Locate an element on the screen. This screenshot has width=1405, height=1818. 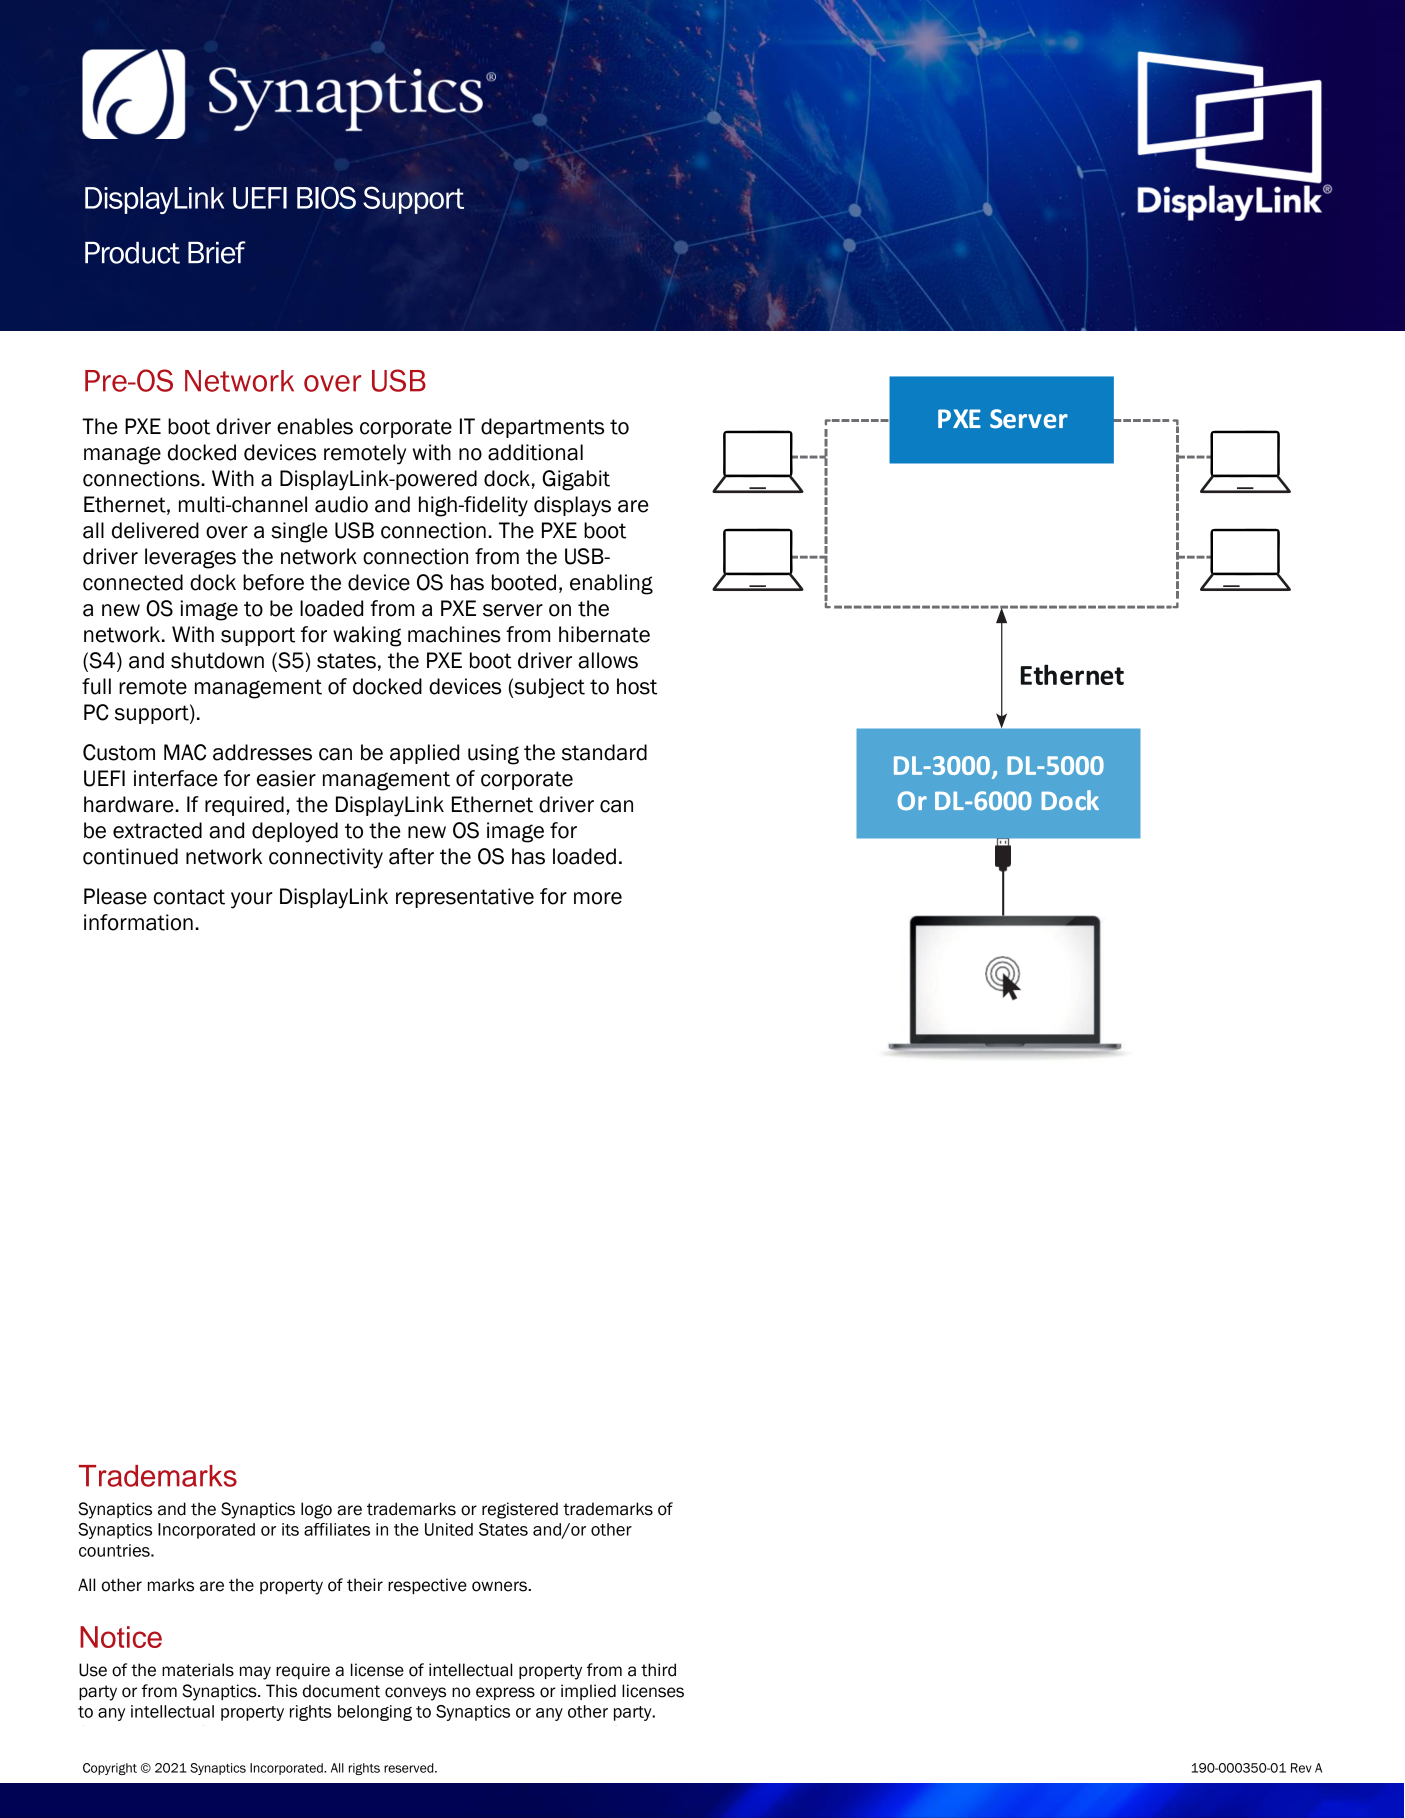
standard is located at coordinates (604, 752).
